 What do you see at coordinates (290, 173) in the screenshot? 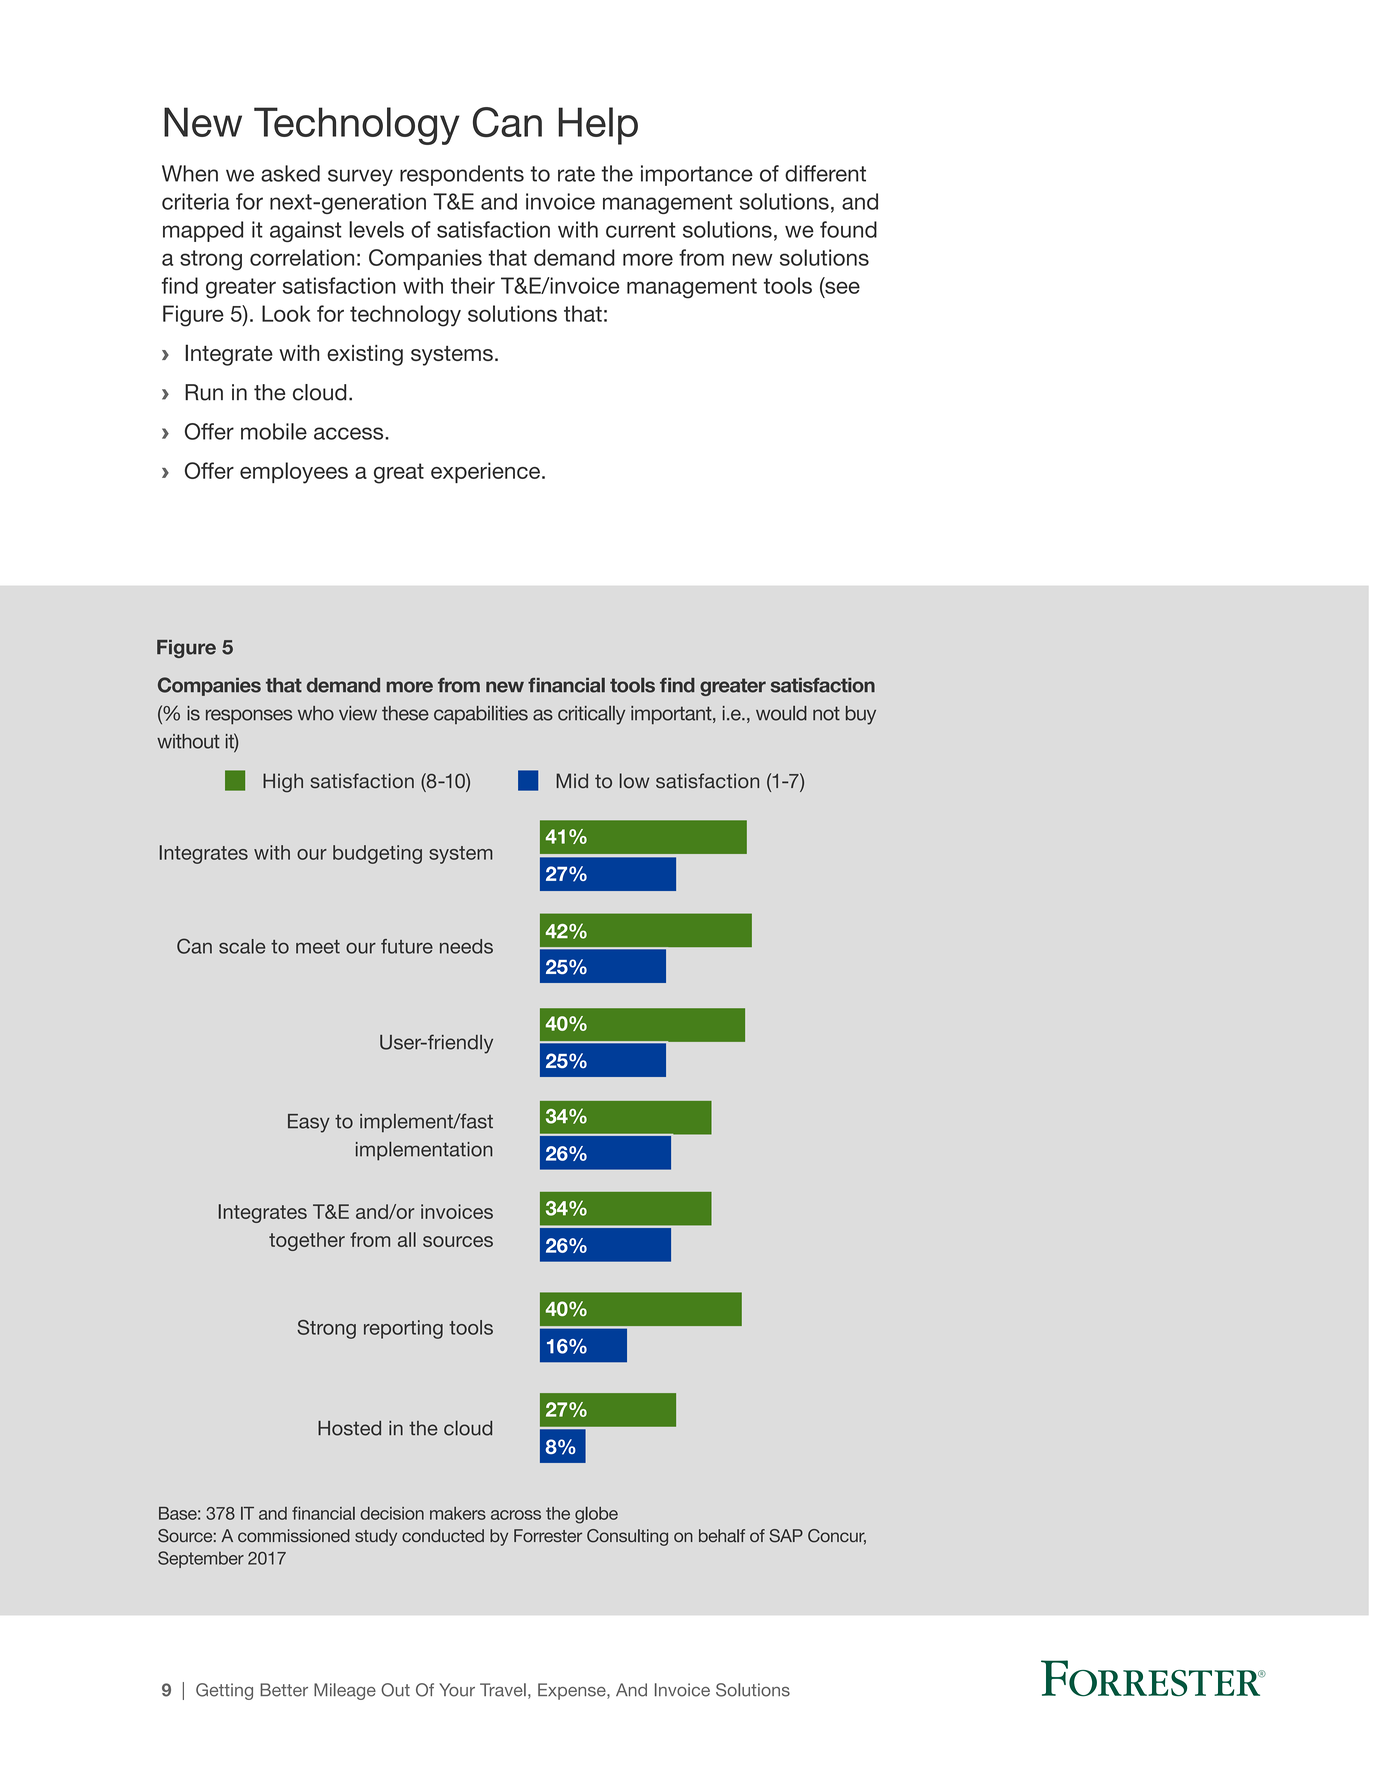
I see `asked` at bounding box center [290, 173].
